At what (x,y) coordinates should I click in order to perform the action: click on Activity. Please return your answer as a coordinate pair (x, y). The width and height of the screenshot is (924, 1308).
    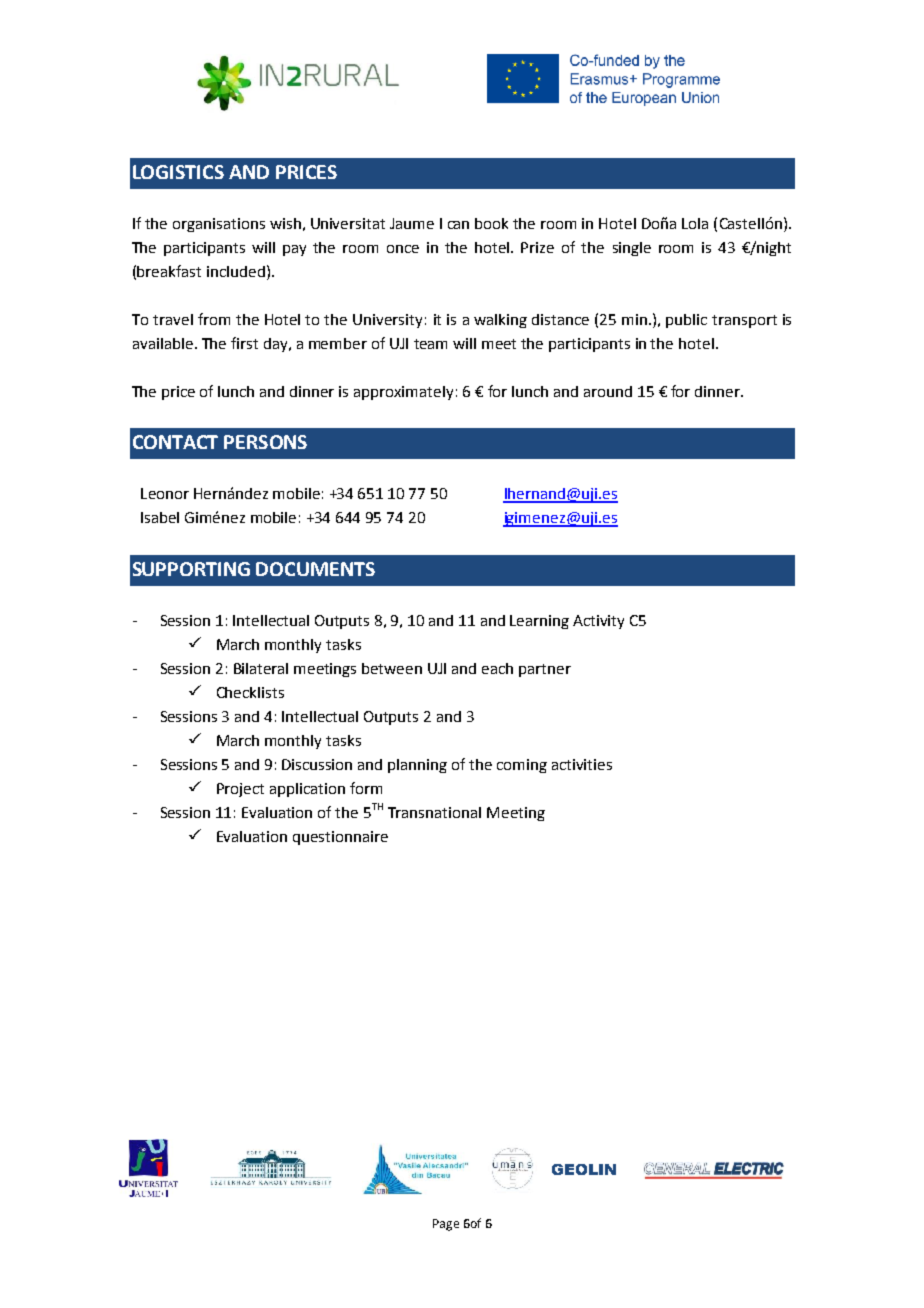
    Looking at the image, I should click on (598, 622).
